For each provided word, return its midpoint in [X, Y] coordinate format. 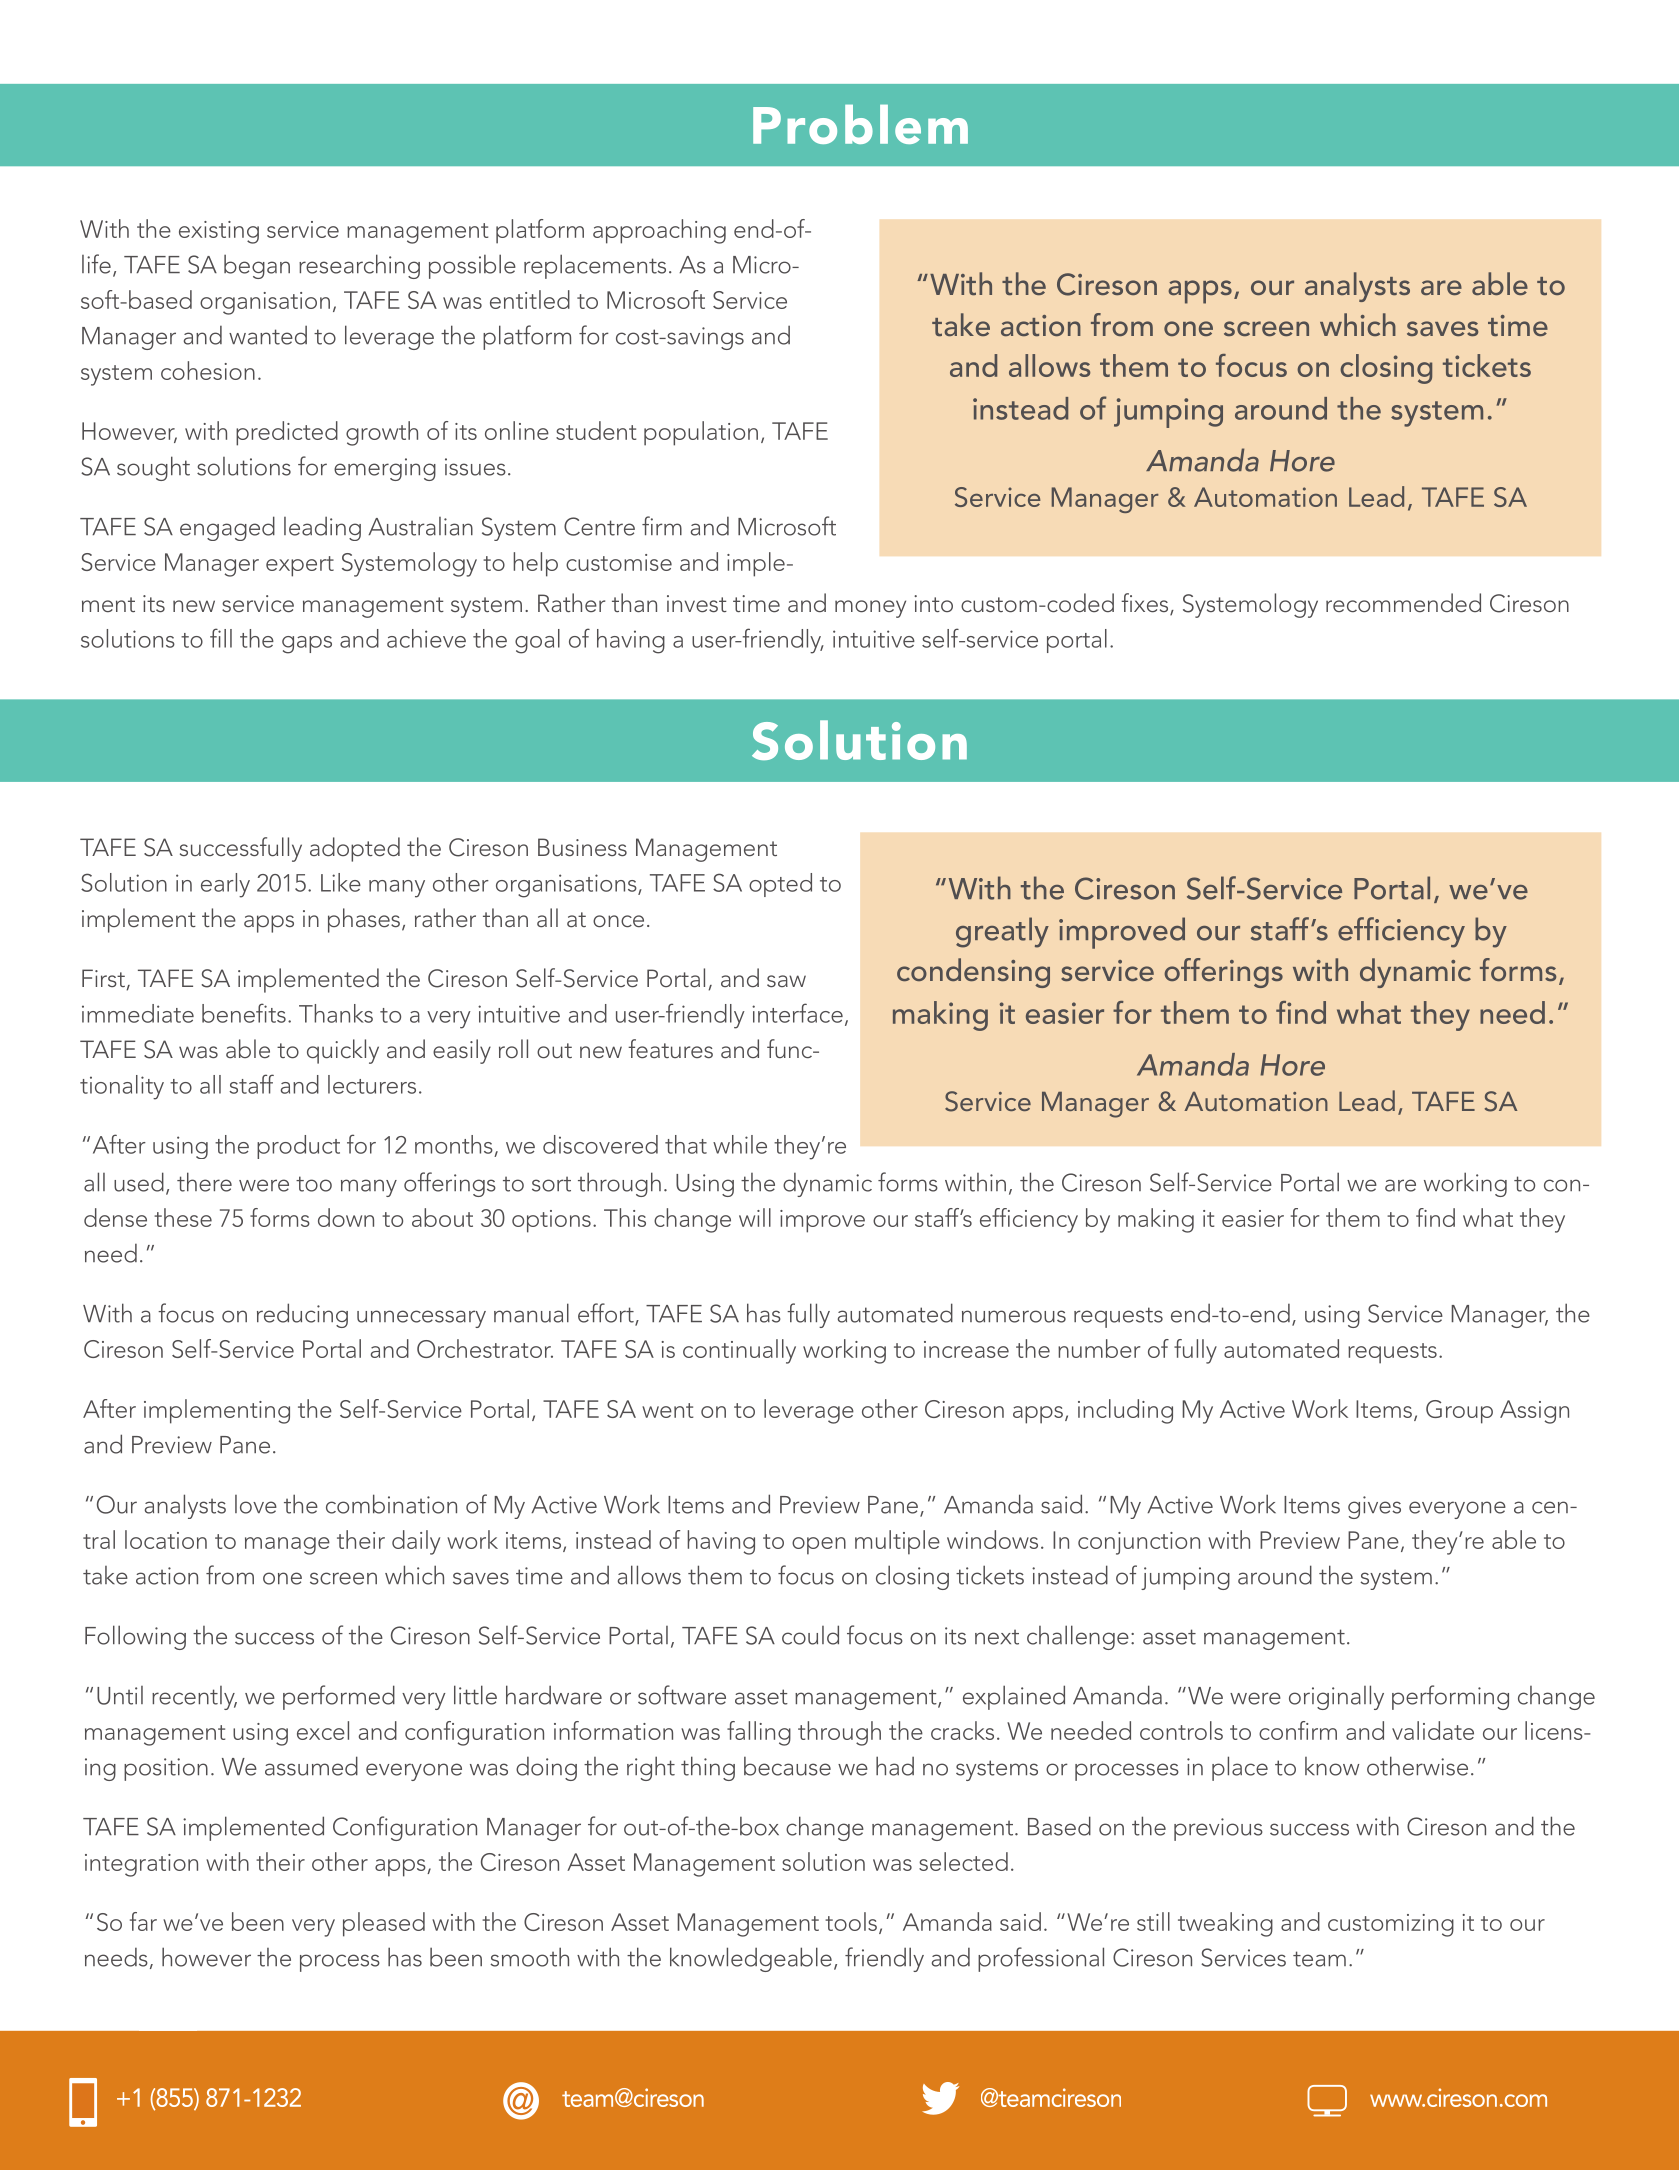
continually [739, 1351]
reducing [302, 1315]
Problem [860, 124]
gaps [307, 645]
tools [851, 1921]
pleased [384, 1924]
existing [219, 232]
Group [1459, 1412]
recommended [1403, 602]
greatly [1002, 932]
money [870, 609]
